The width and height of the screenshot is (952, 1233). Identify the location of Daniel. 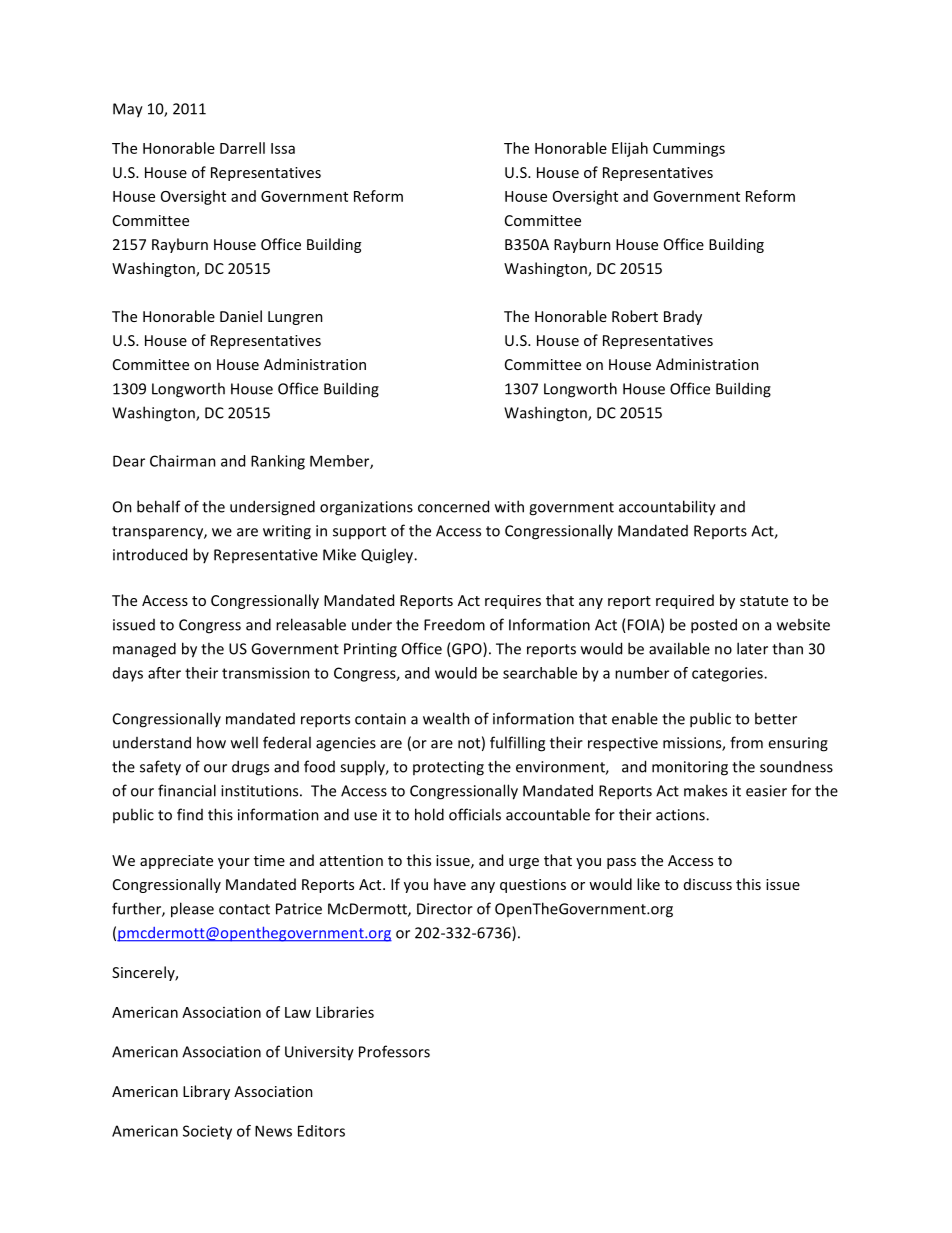
(241, 316).
